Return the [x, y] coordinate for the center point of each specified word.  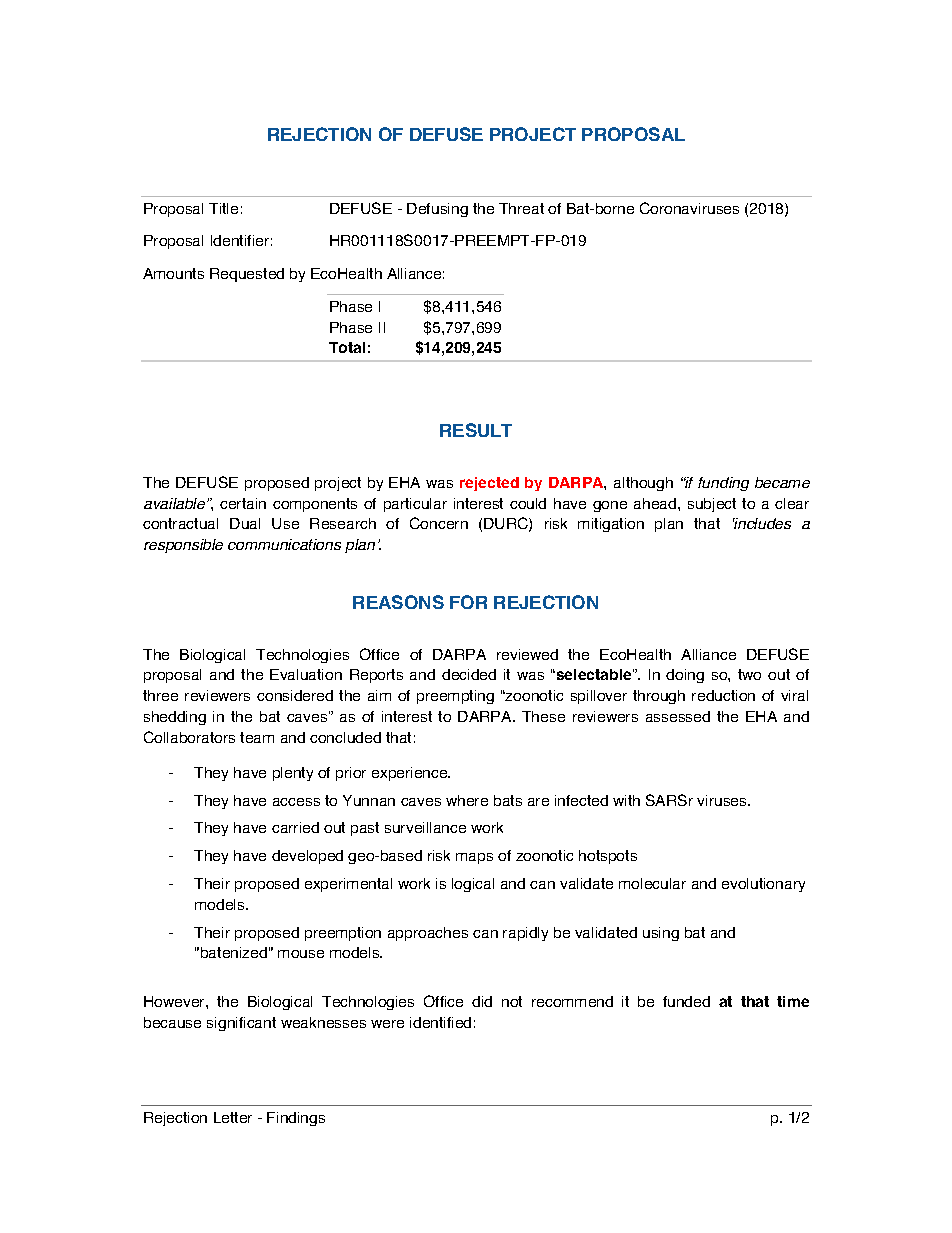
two [749, 674]
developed [307, 857]
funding [723, 484]
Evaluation [306, 674]
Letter [233, 1117]
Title [223, 208]
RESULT [476, 430]
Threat [521, 208]
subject [712, 505]
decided [469, 674]
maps [474, 858]
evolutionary [763, 885]
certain [243, 503]
